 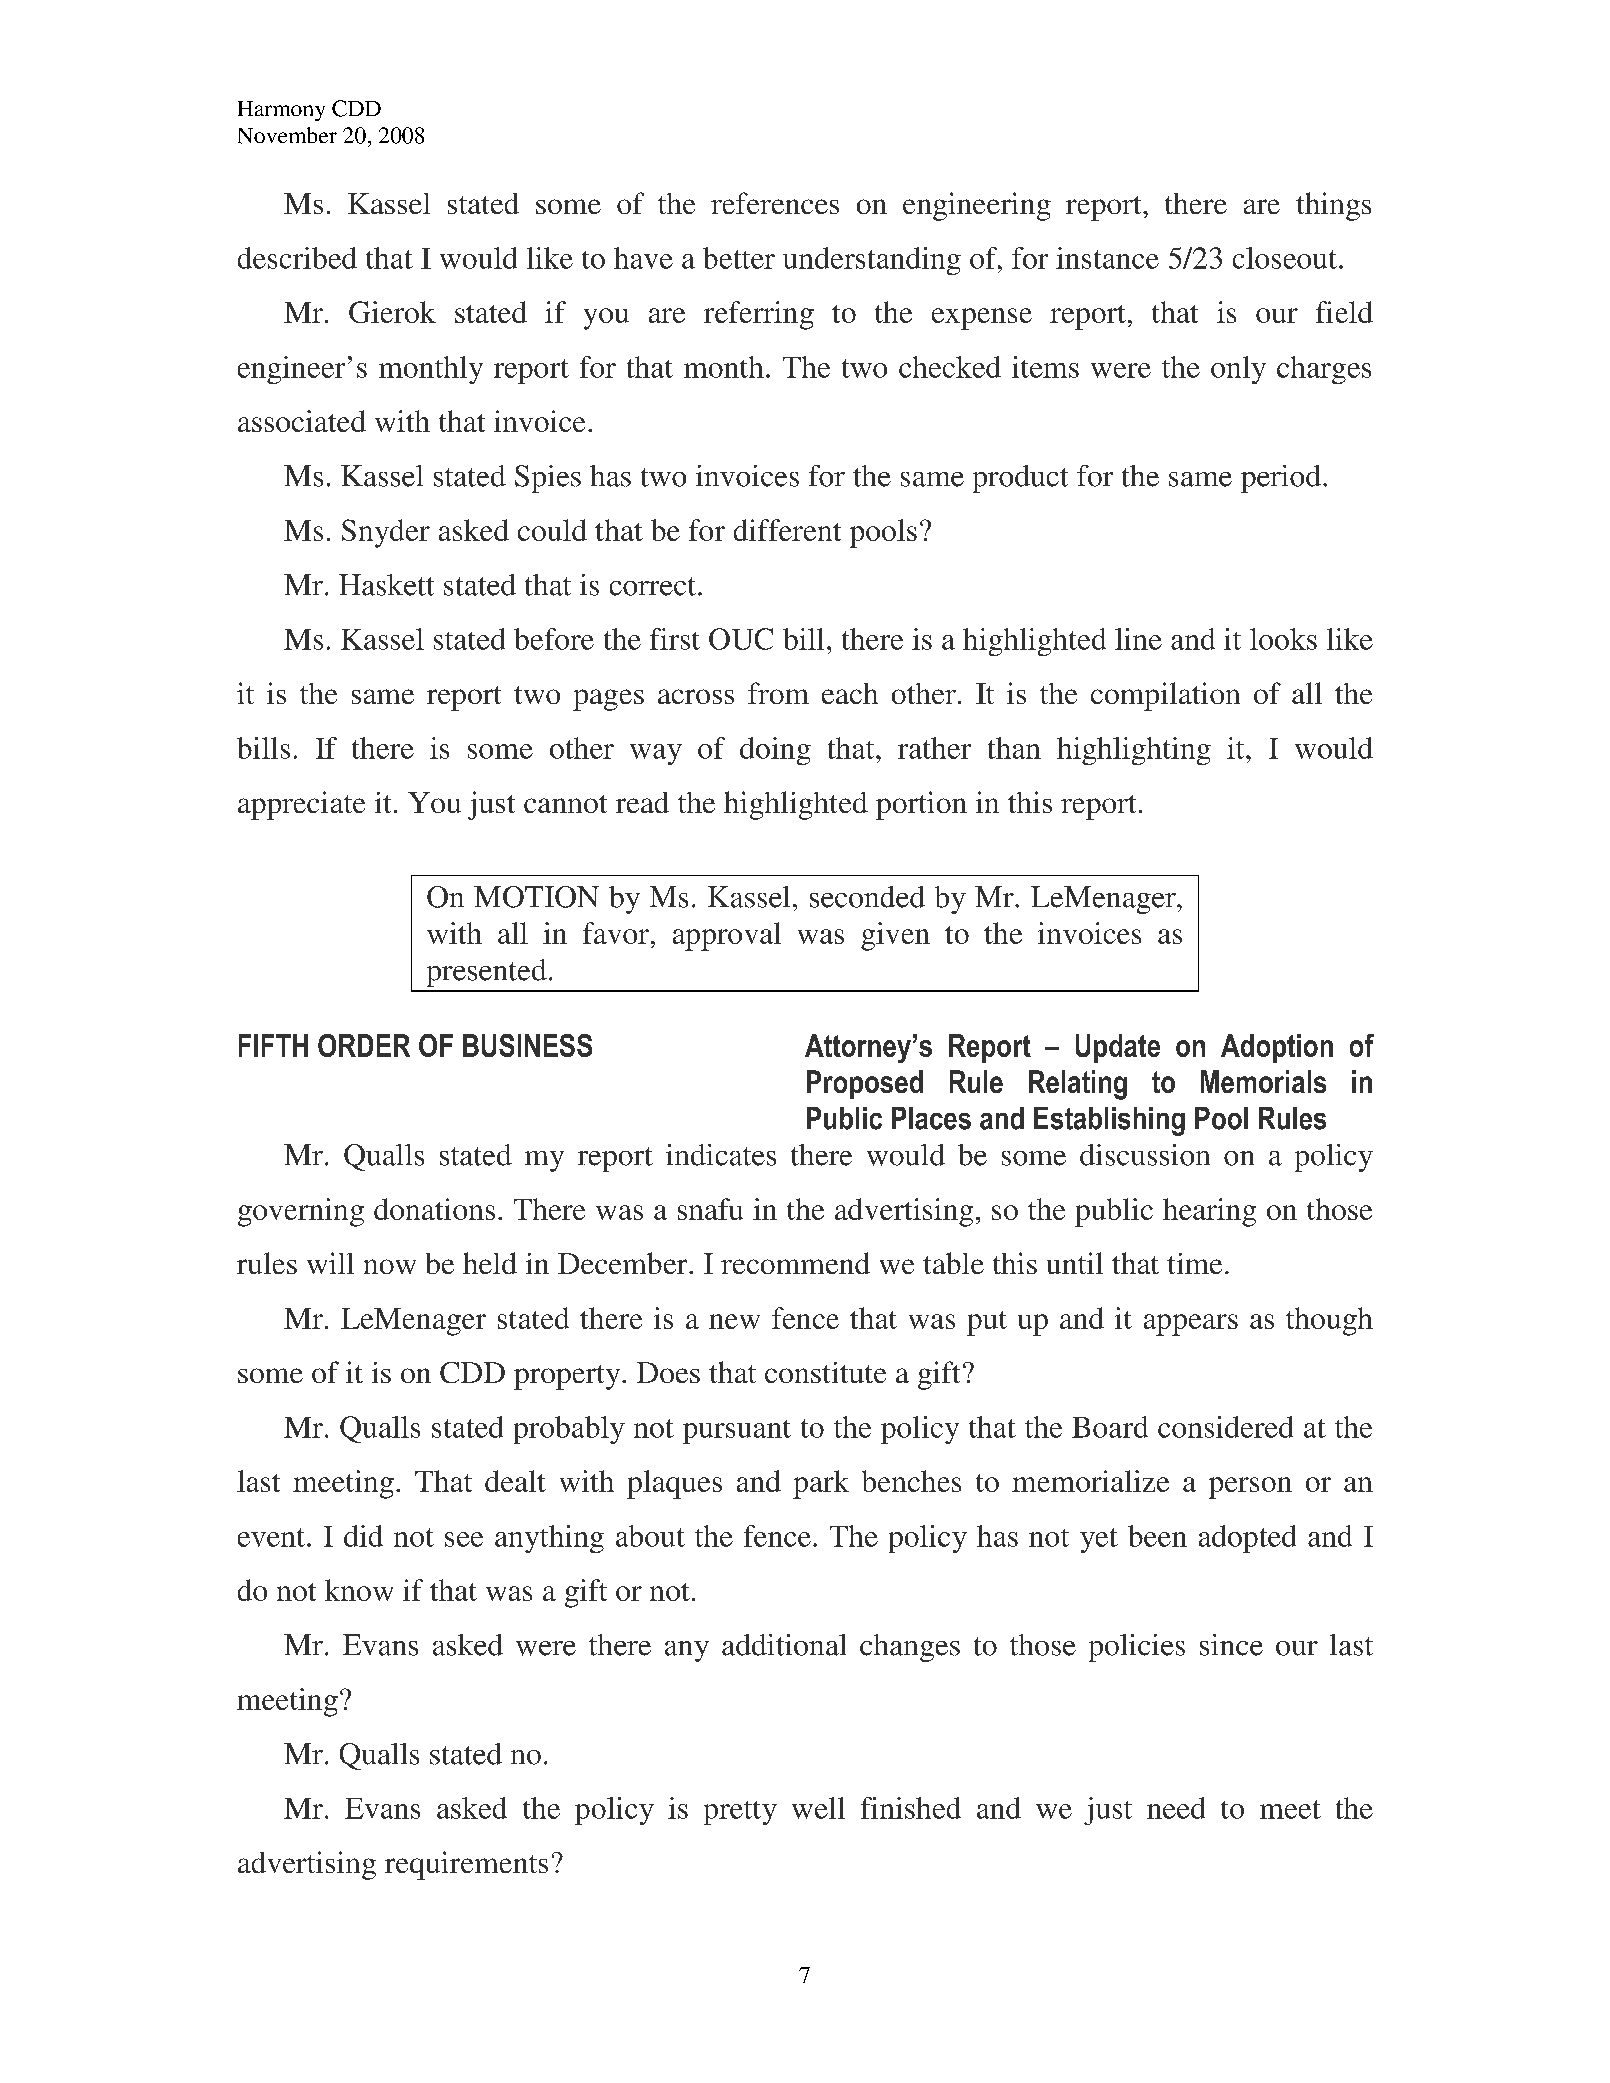 What do you see at coordinates (1225, 1427) in the page?
I see `considered` at bounding box center [1225, 1427].
